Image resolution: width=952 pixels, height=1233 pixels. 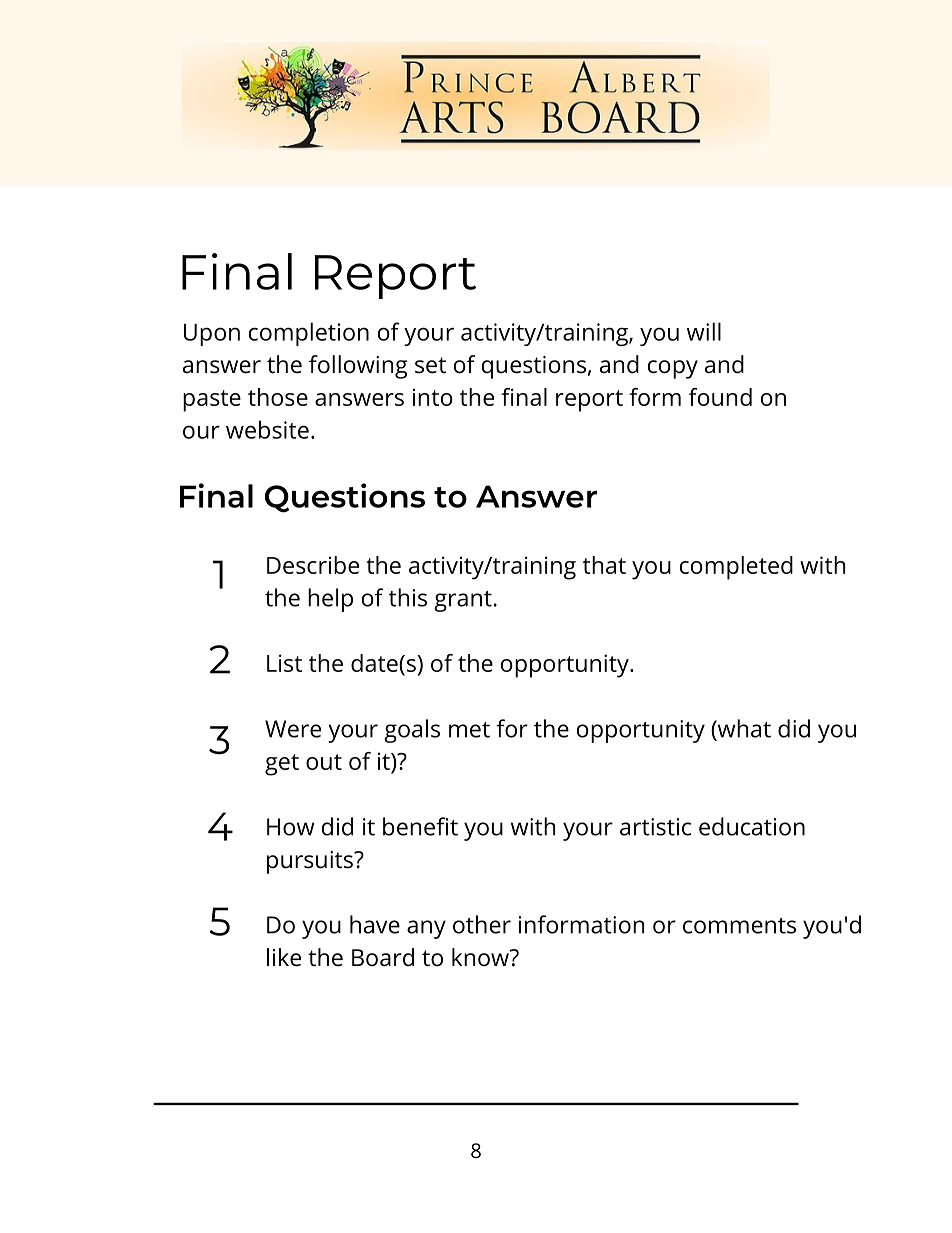 I want to click on grant, so click(x=463, y=601).
